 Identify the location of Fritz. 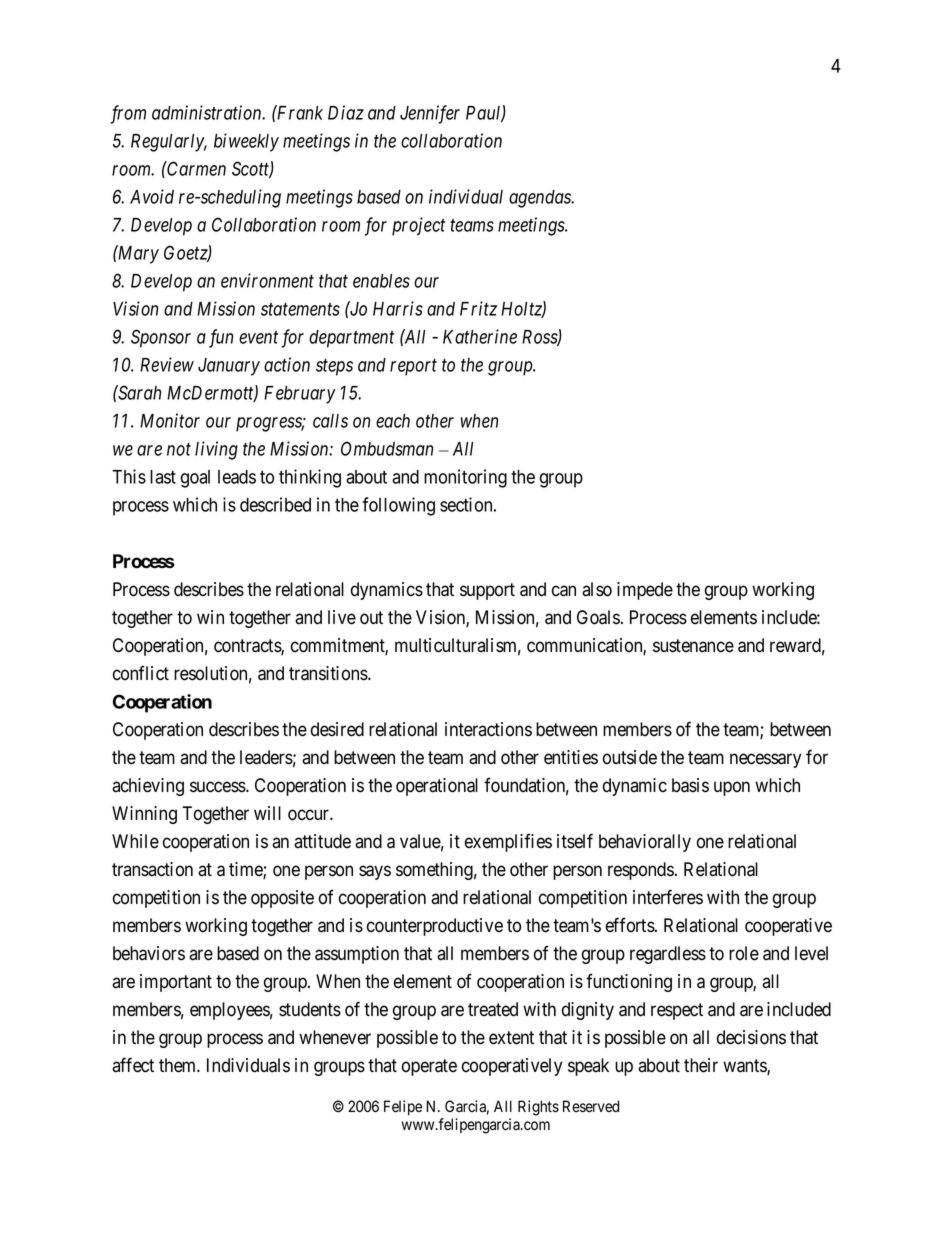
(478, 308).
